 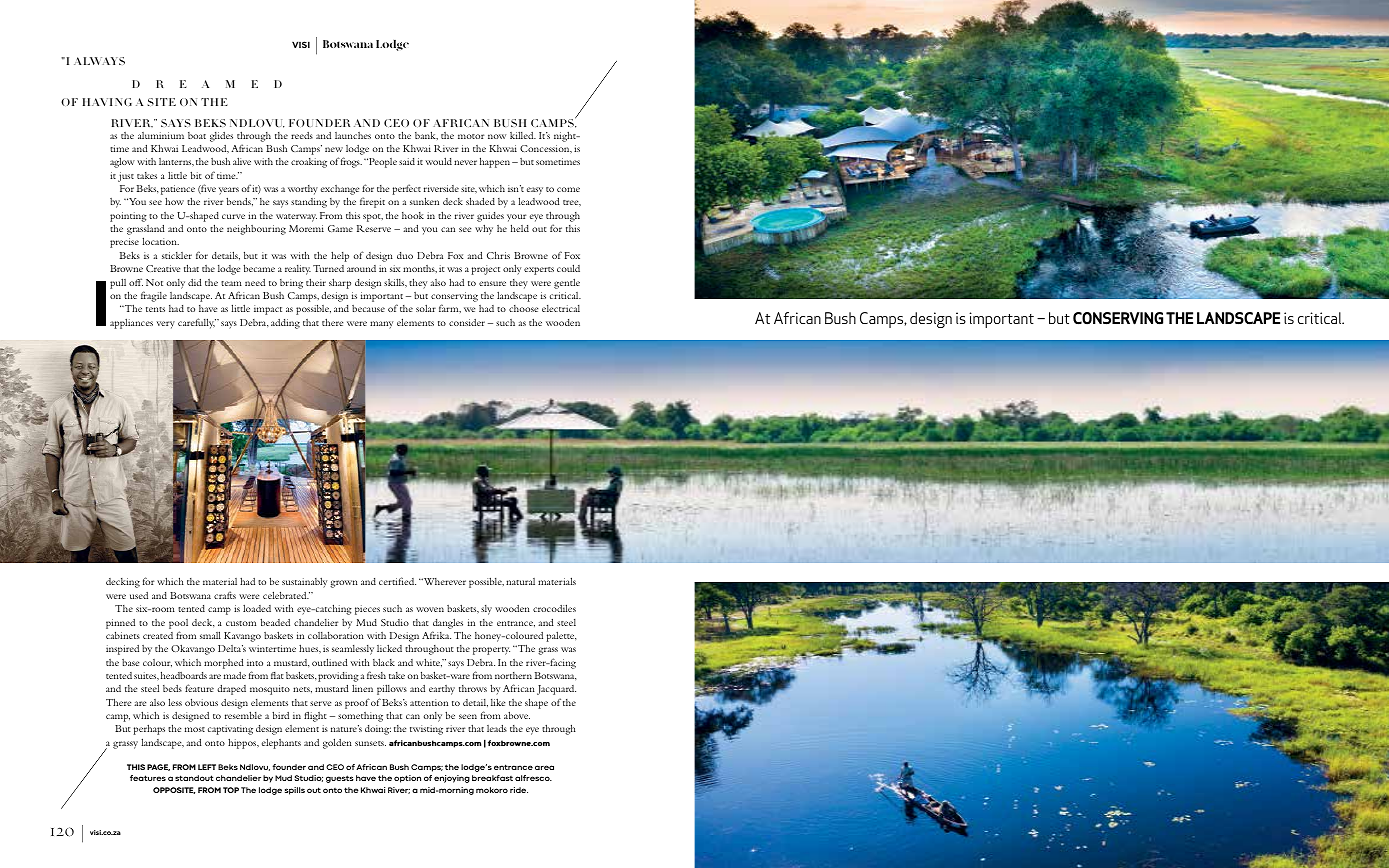 What do you see at coordinates (523, 135) in the page?
I see `killed` at bounding box center [523, 135].
